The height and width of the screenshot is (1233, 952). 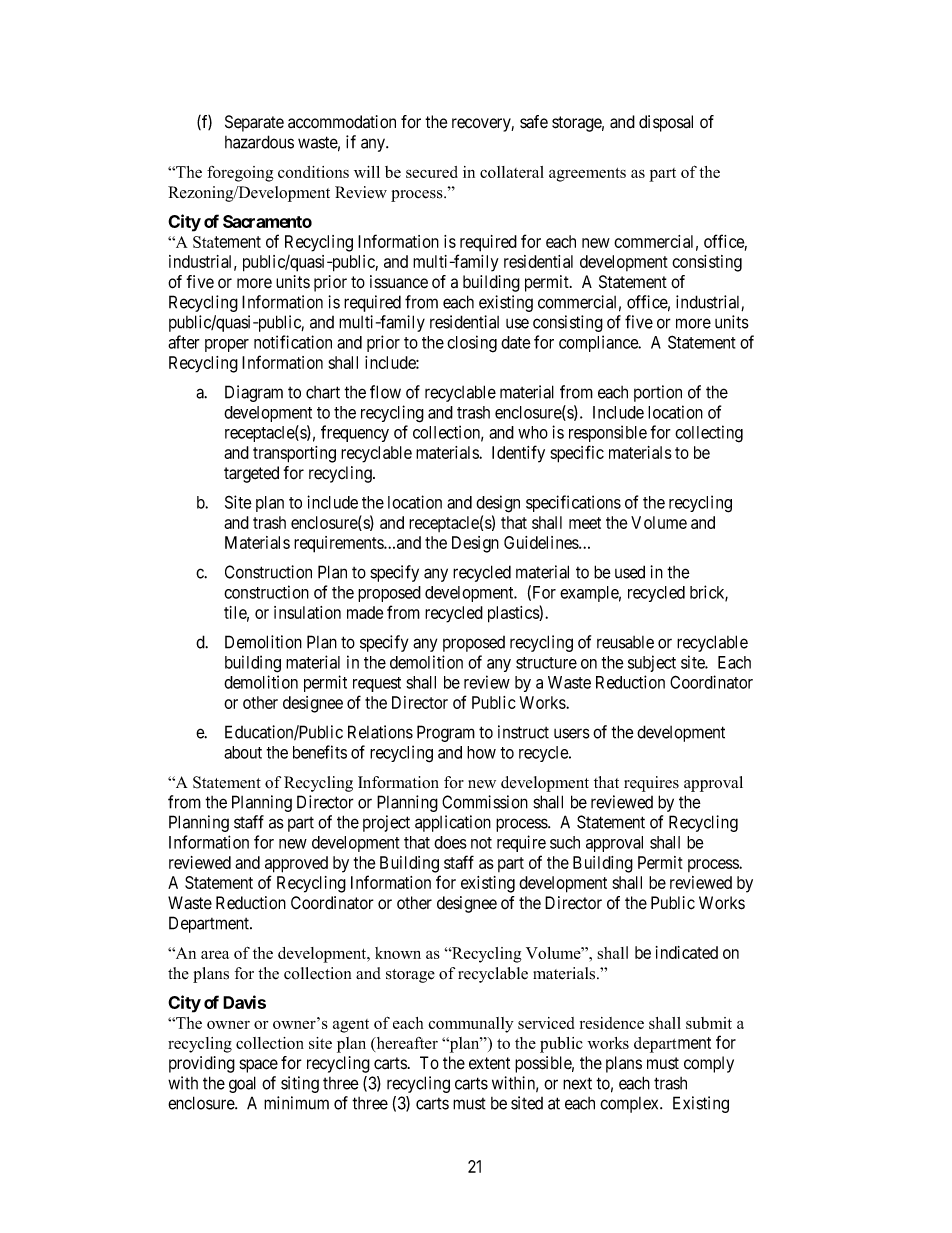 I want to click on about, so click(x=243, y=752).
